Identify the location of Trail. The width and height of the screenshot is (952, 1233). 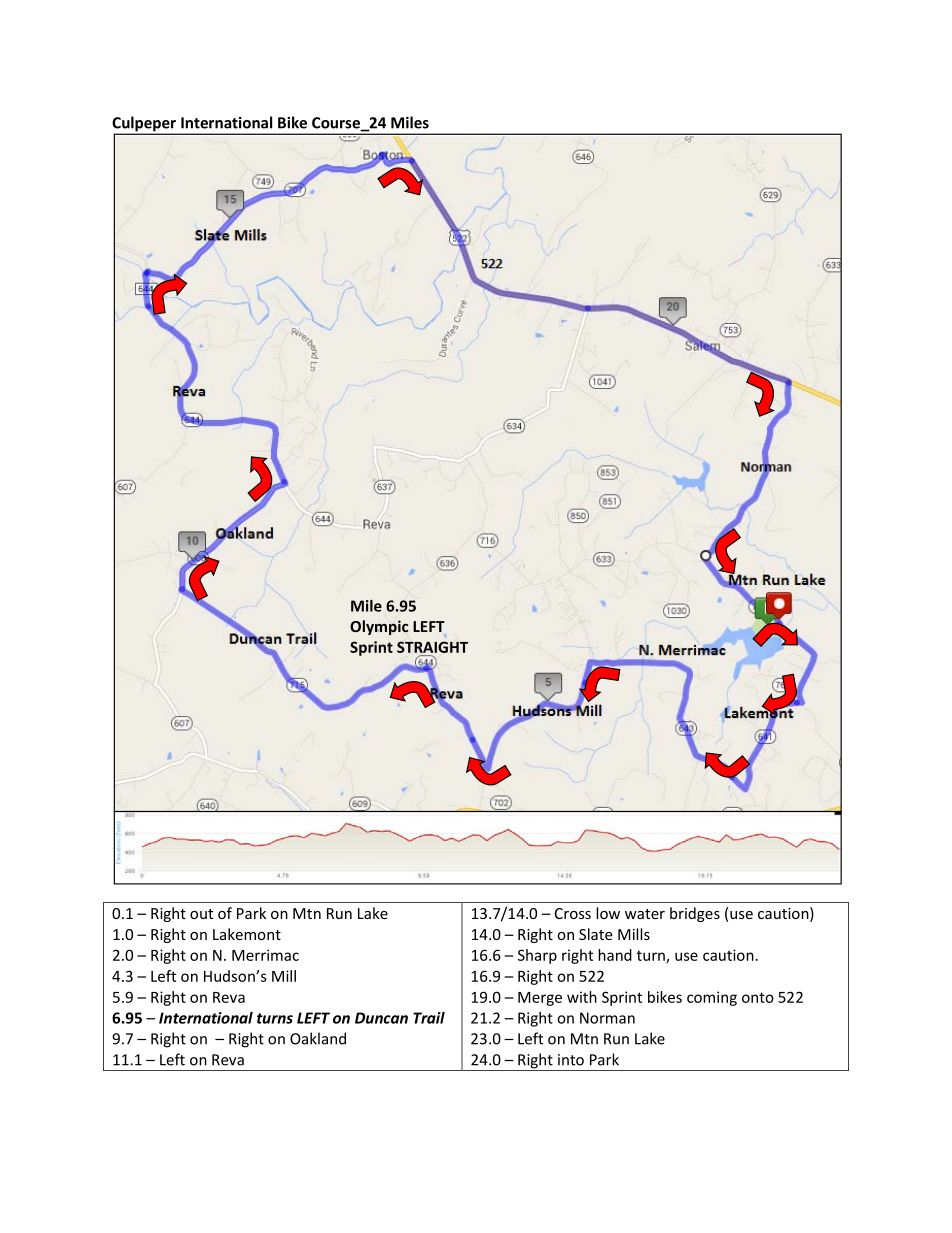
(429, 1018).
